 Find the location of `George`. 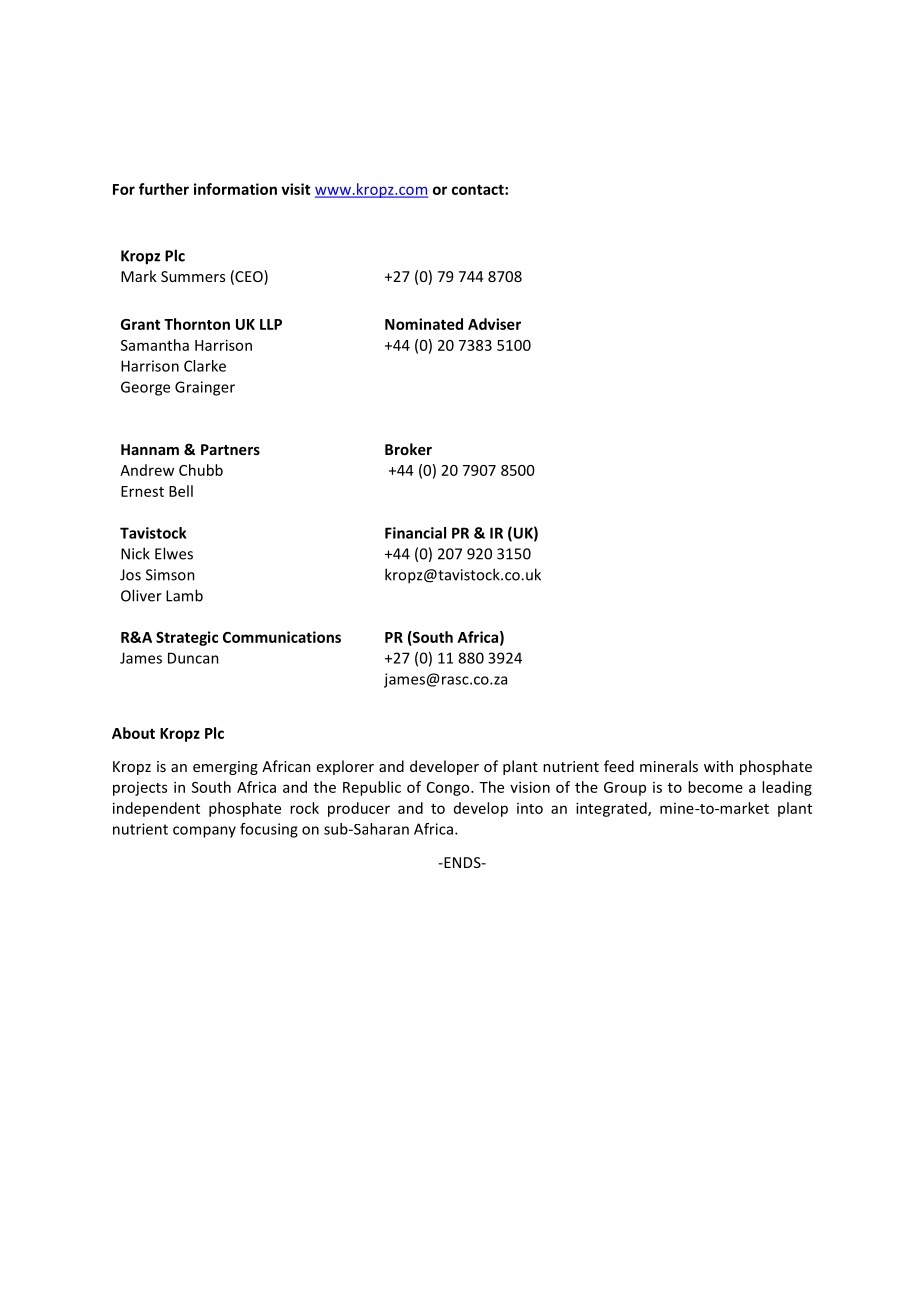

George is located at coordinates (145, 388).
